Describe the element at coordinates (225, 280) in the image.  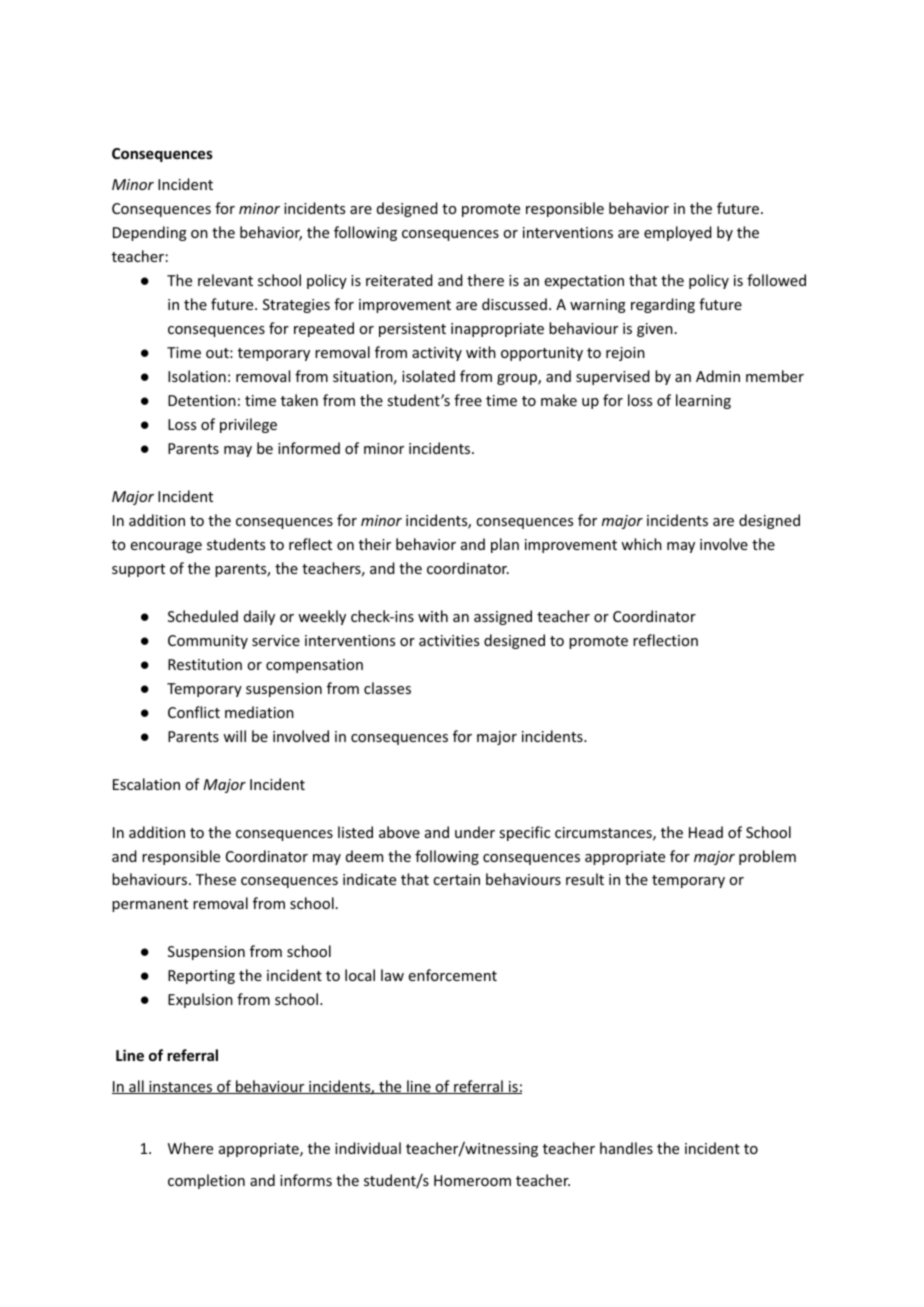
I see `relevant` at that location.
